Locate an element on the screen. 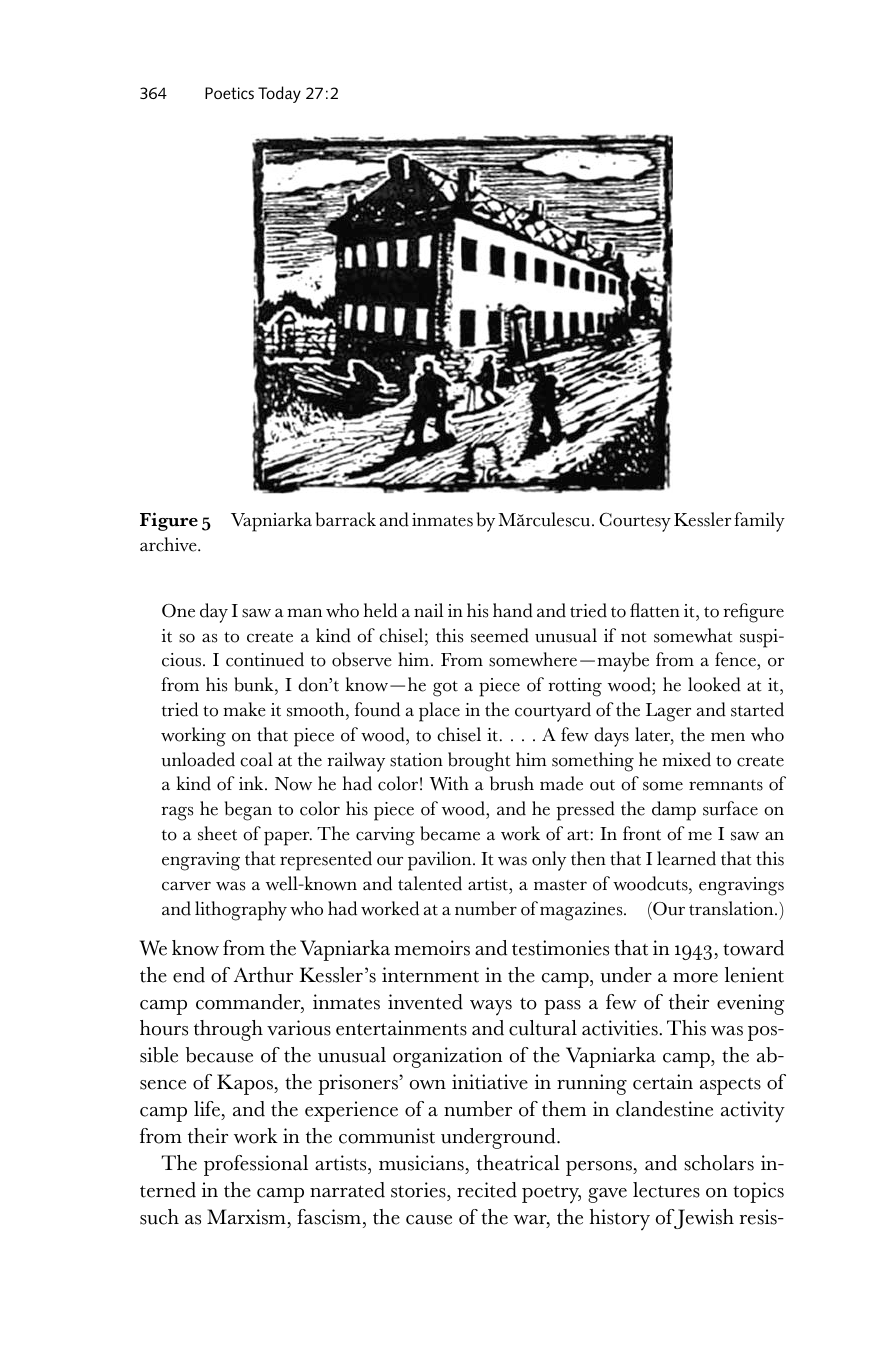 The image size is (896, 1345). Today is located at coordinates (279, 94).
